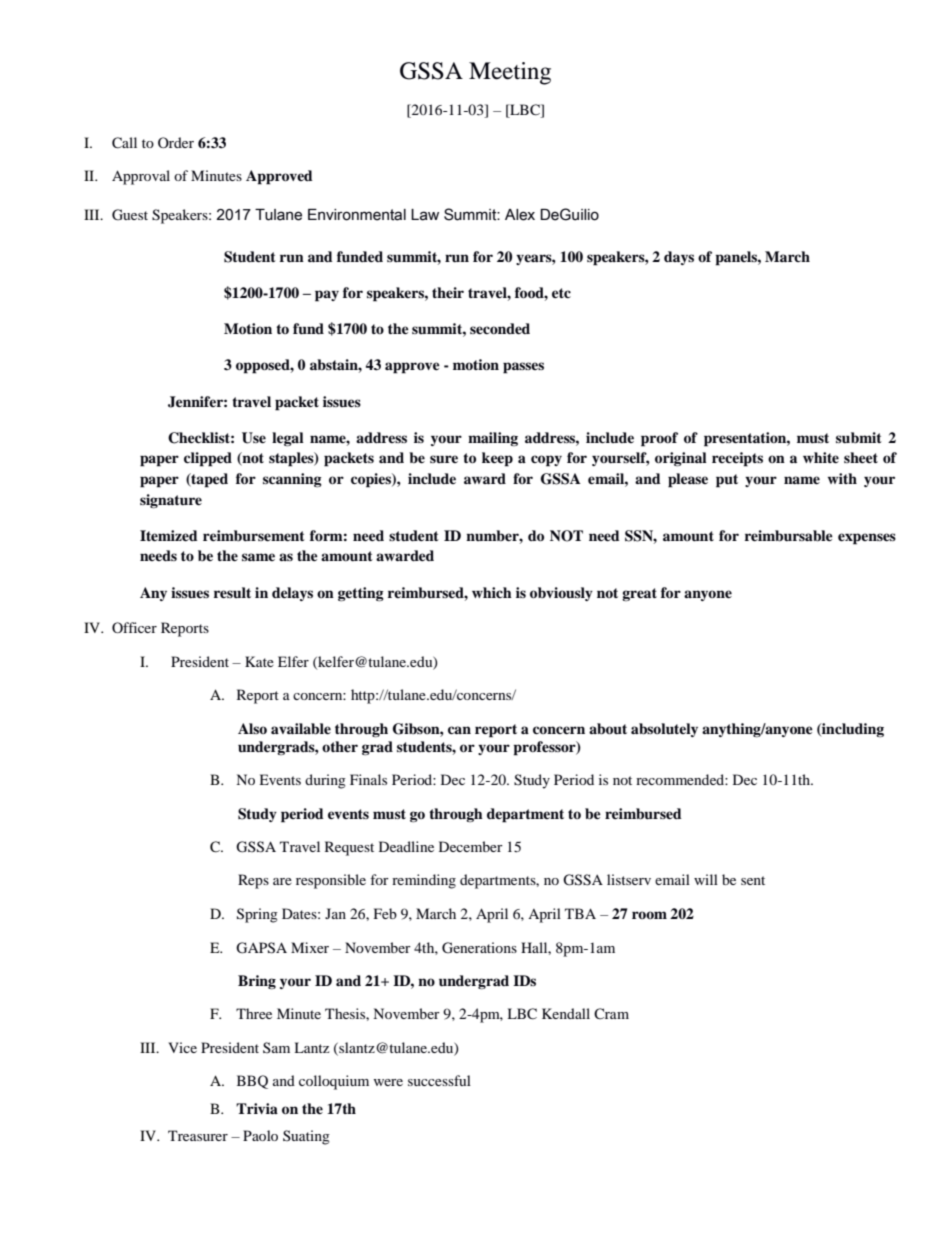  I want to click on successful, so click(439, 1080).
